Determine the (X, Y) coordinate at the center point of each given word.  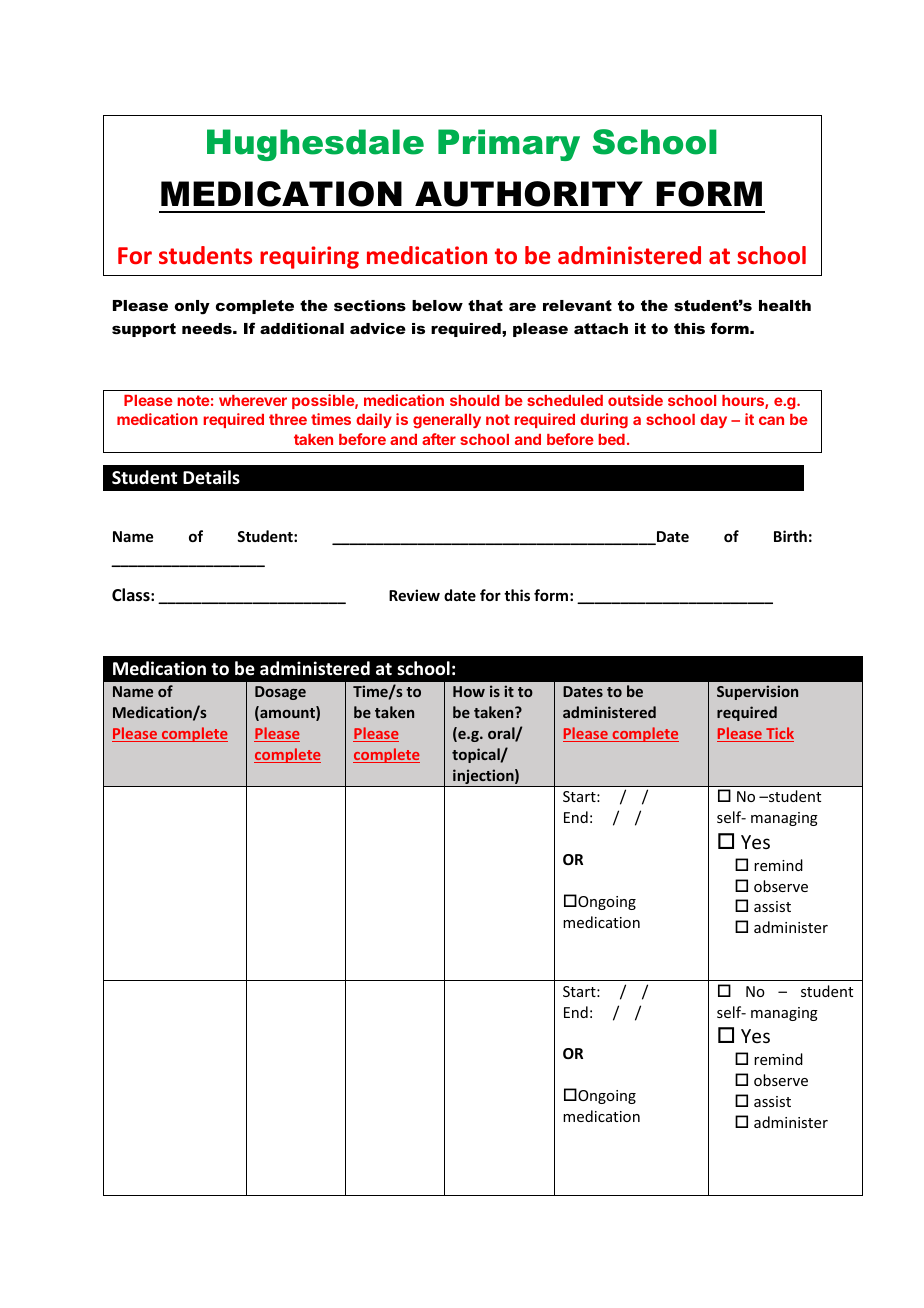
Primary (509, 145)
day (713, 421)
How (469, 691)
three (288, 419)
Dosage (280, 693)
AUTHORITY (529, 194)
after (439, 439)
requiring (309, 257)
